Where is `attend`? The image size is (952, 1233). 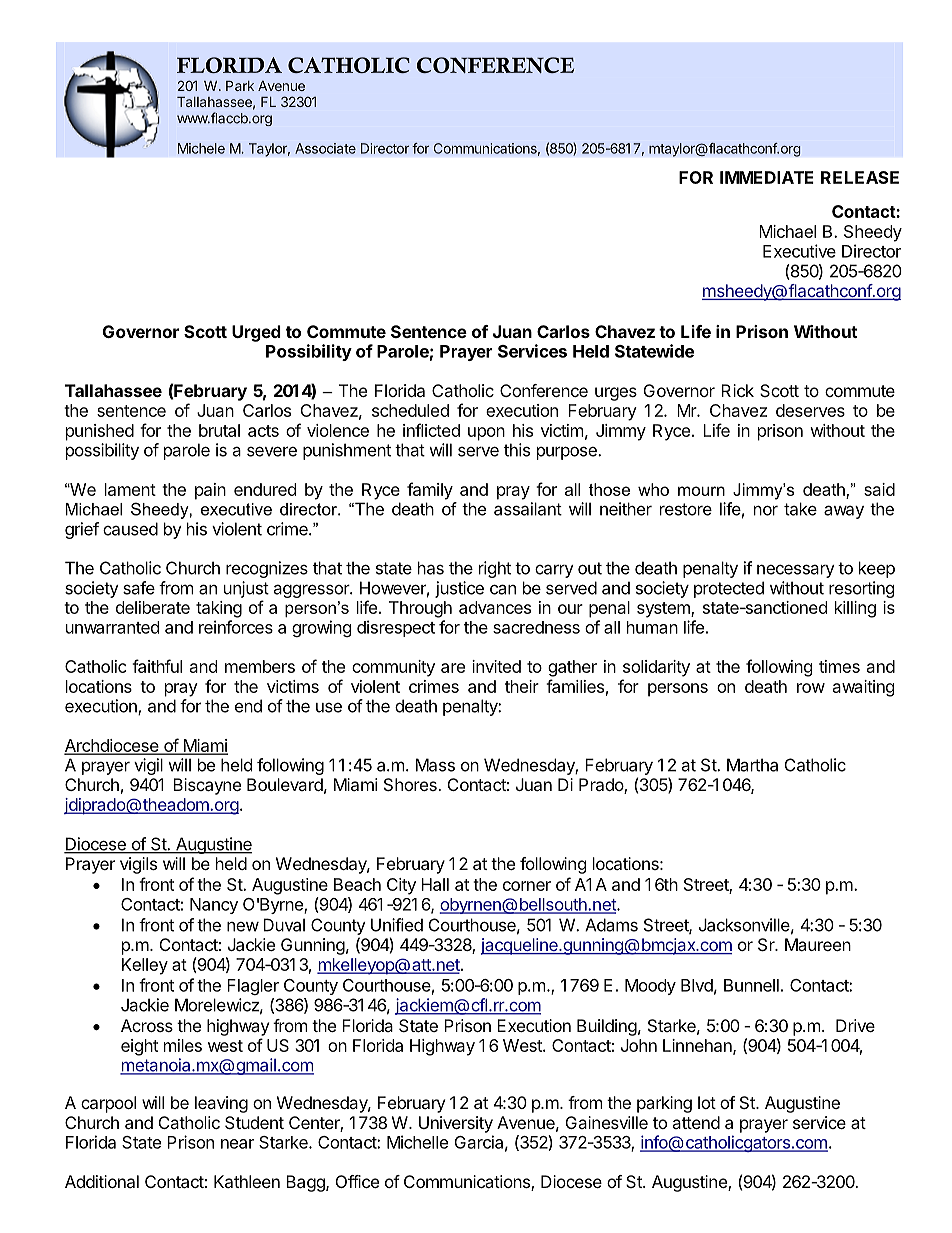
attend is located at coordinates (696, 1122).
